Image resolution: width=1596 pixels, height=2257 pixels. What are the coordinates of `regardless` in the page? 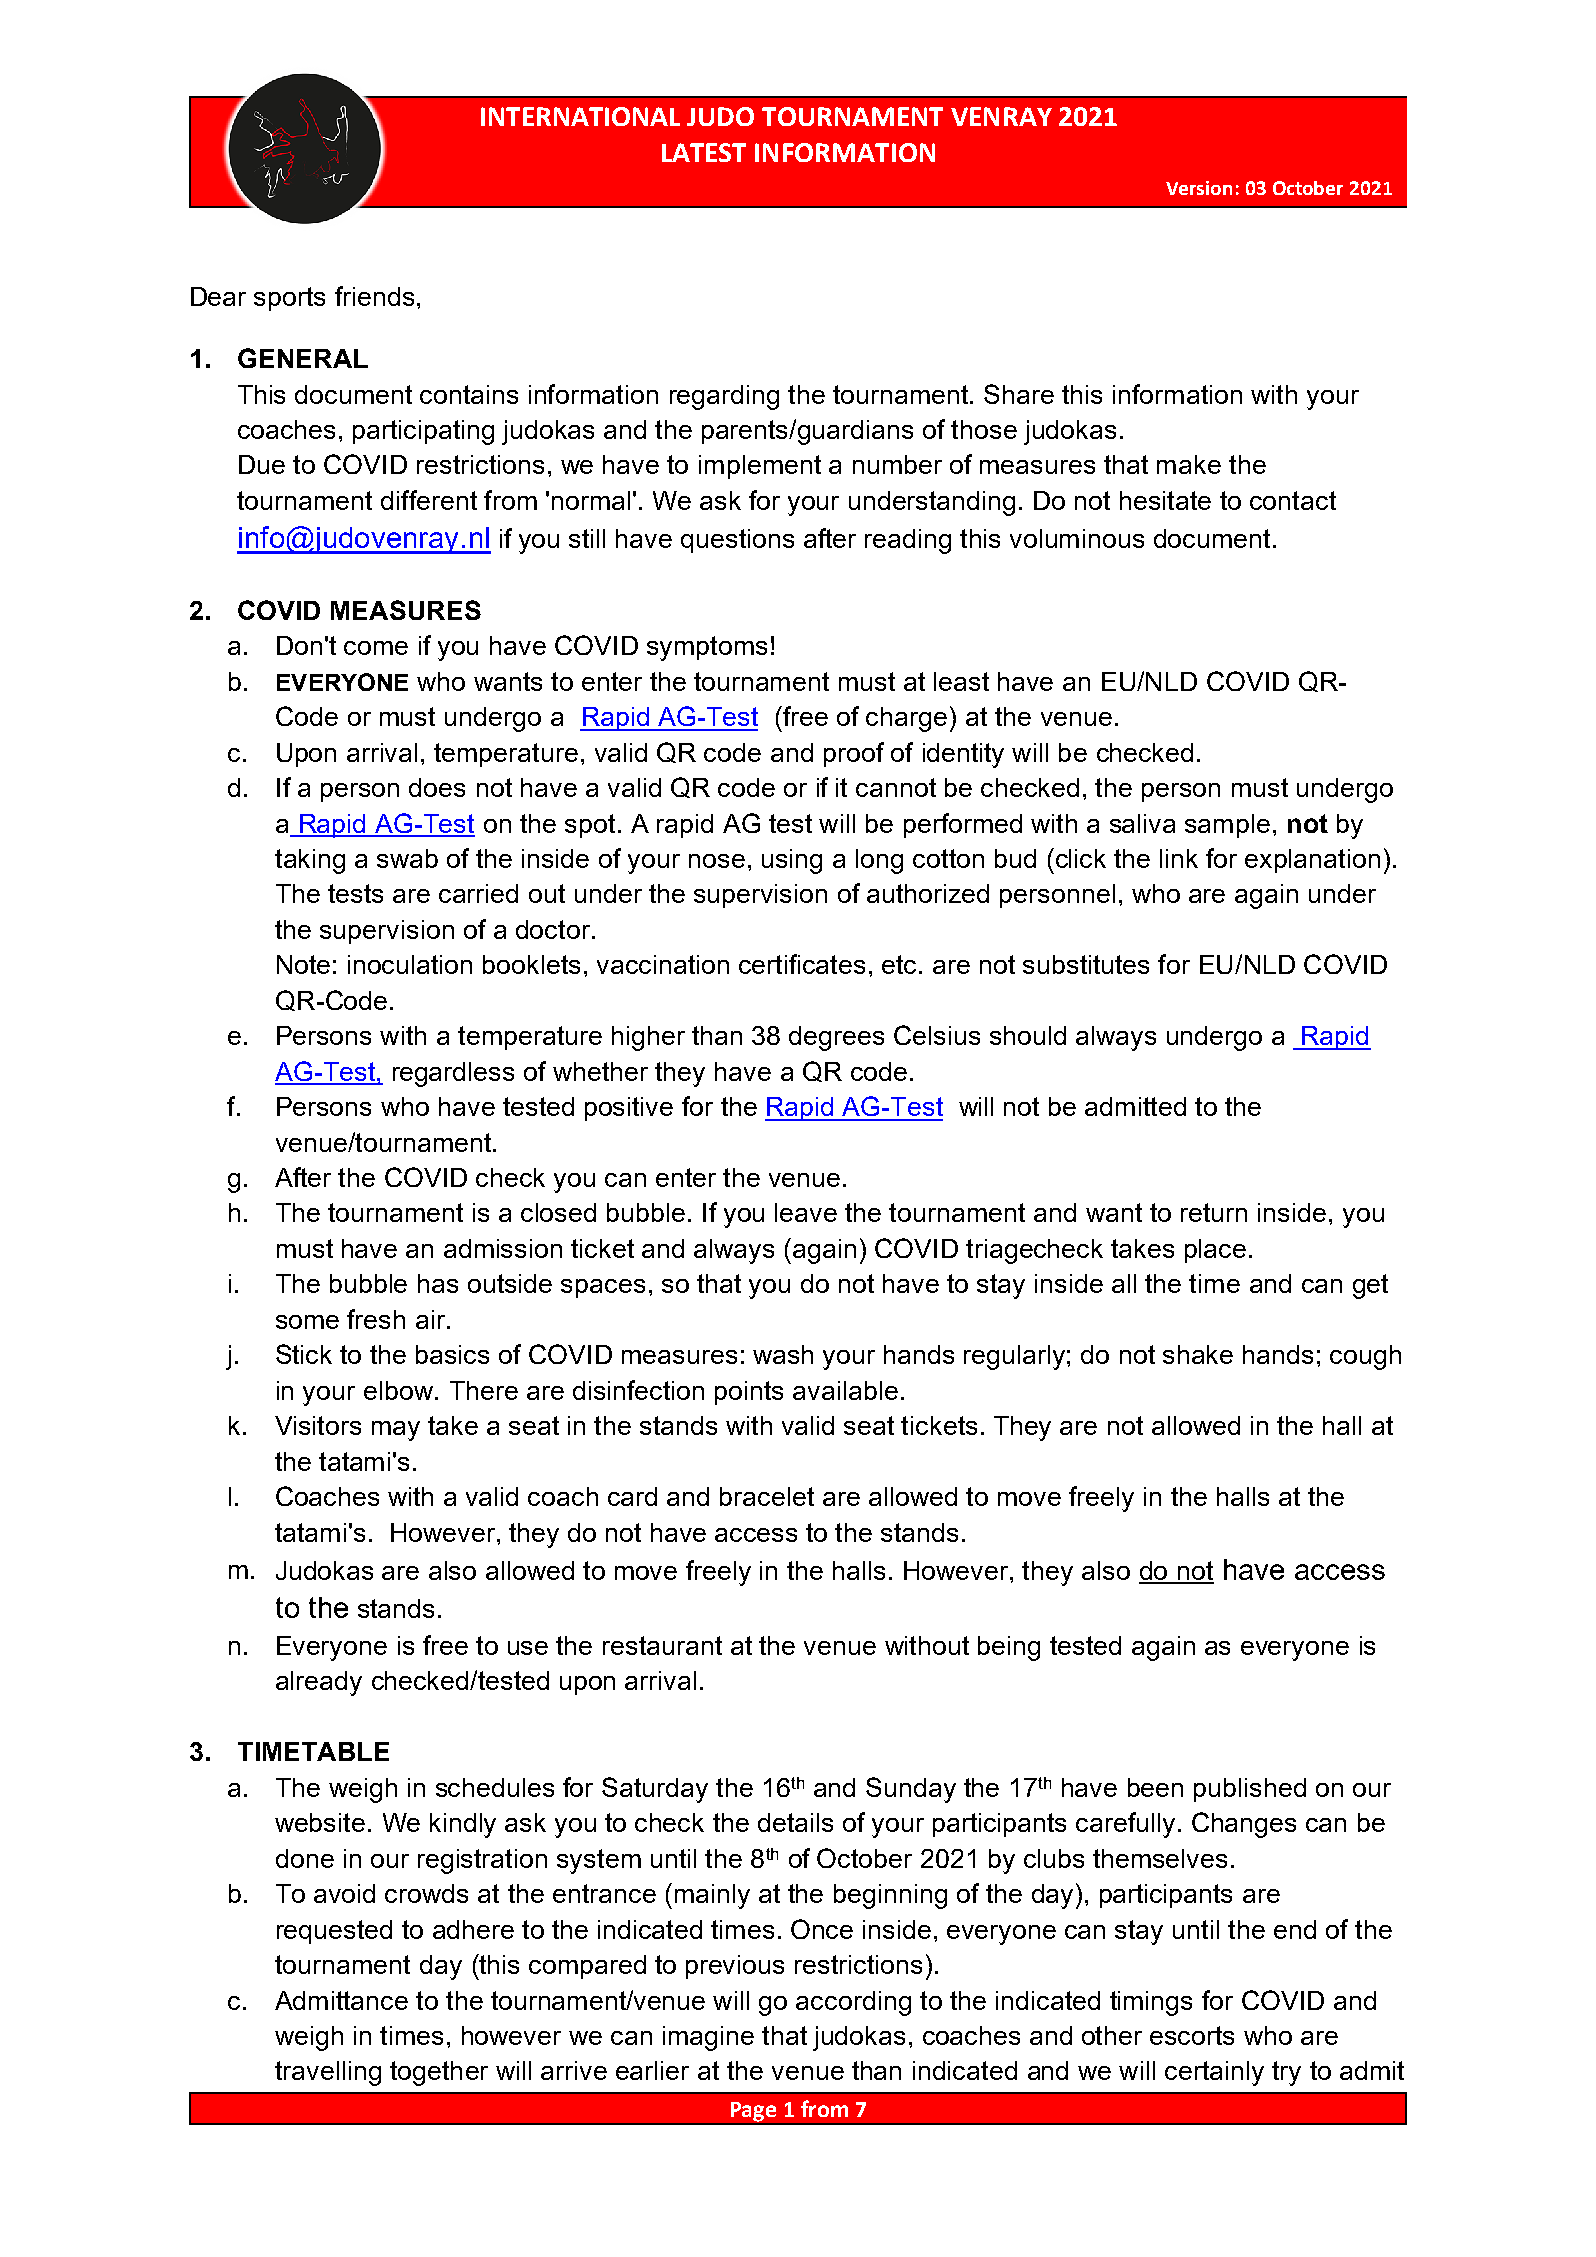 It's located at (453, 1074).
